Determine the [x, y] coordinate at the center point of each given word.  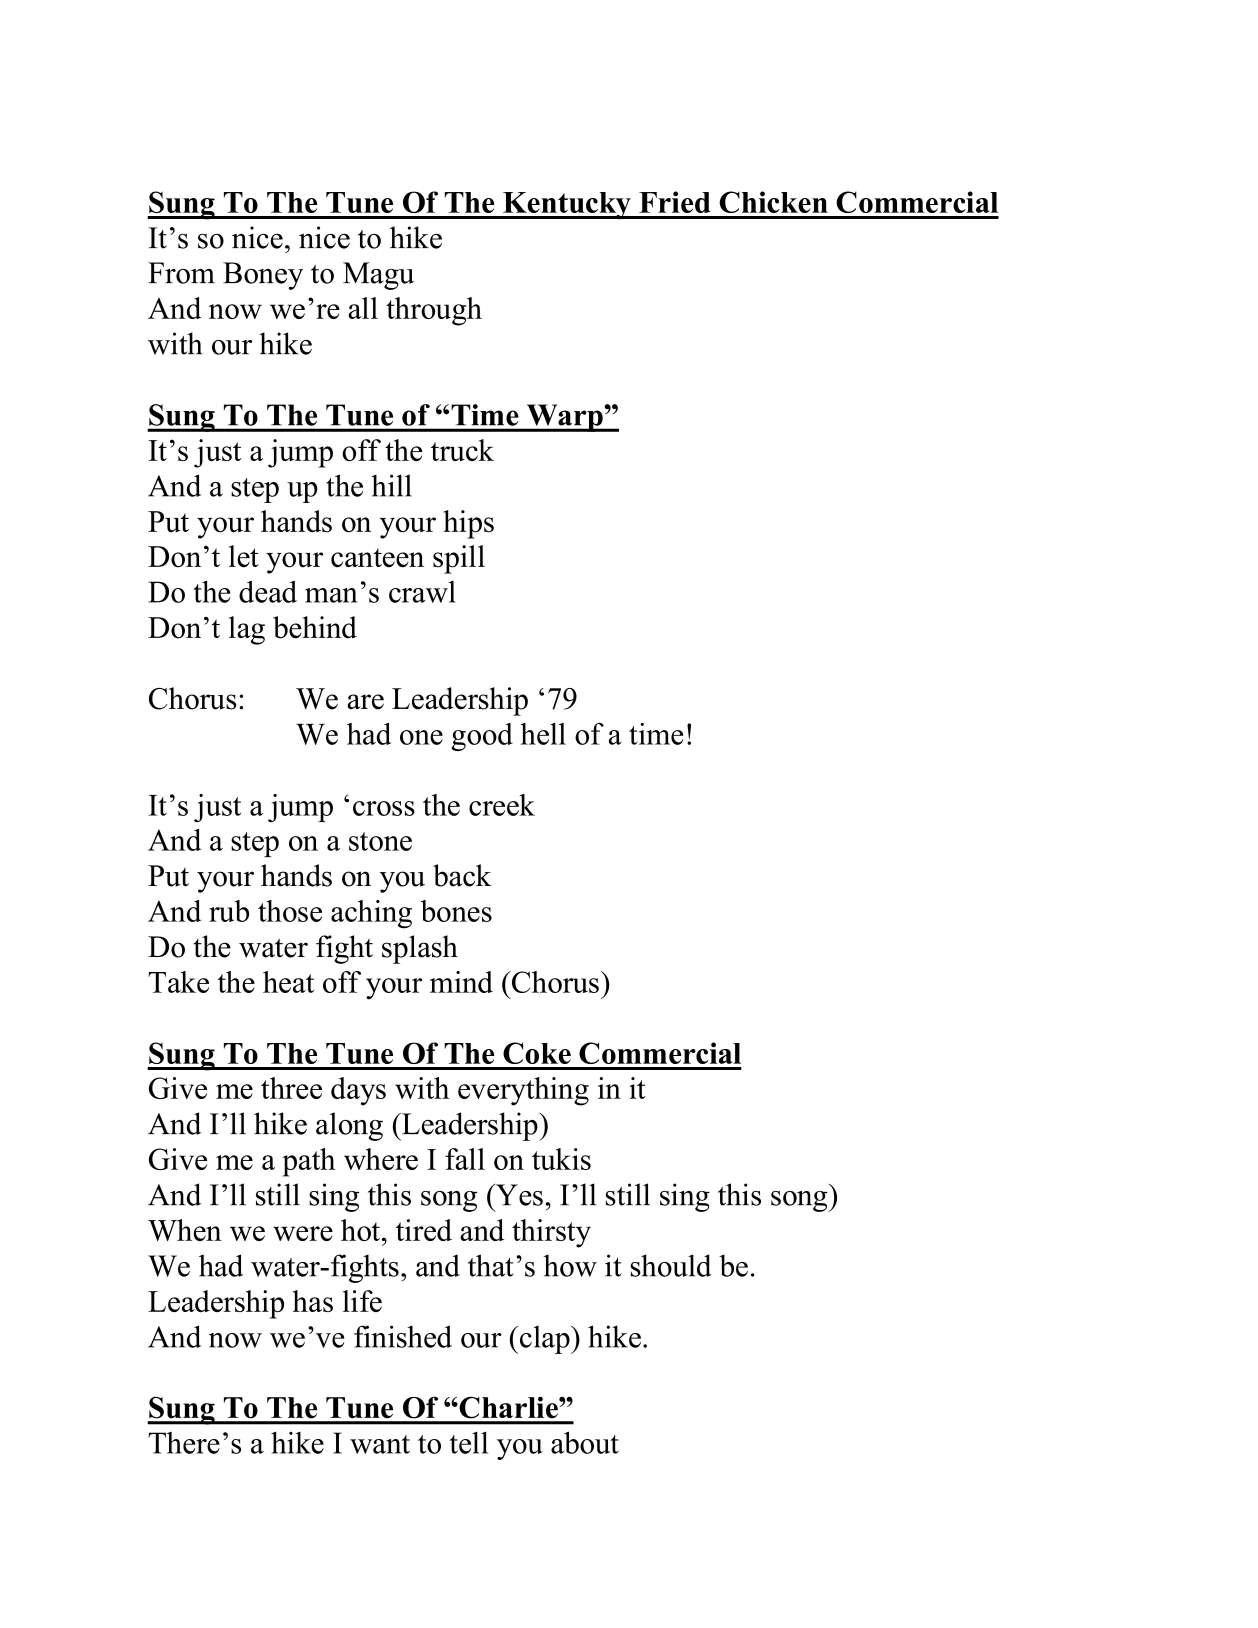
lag [247, 630]
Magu [378, 276]
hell [543, 734]
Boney [263, 276]
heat [288, 982]
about [585, 1442]
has [313, 1301]
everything [523, 1091]
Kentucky [567, 206]
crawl [422, 592]
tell [468, 1442]
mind [461, 982]
